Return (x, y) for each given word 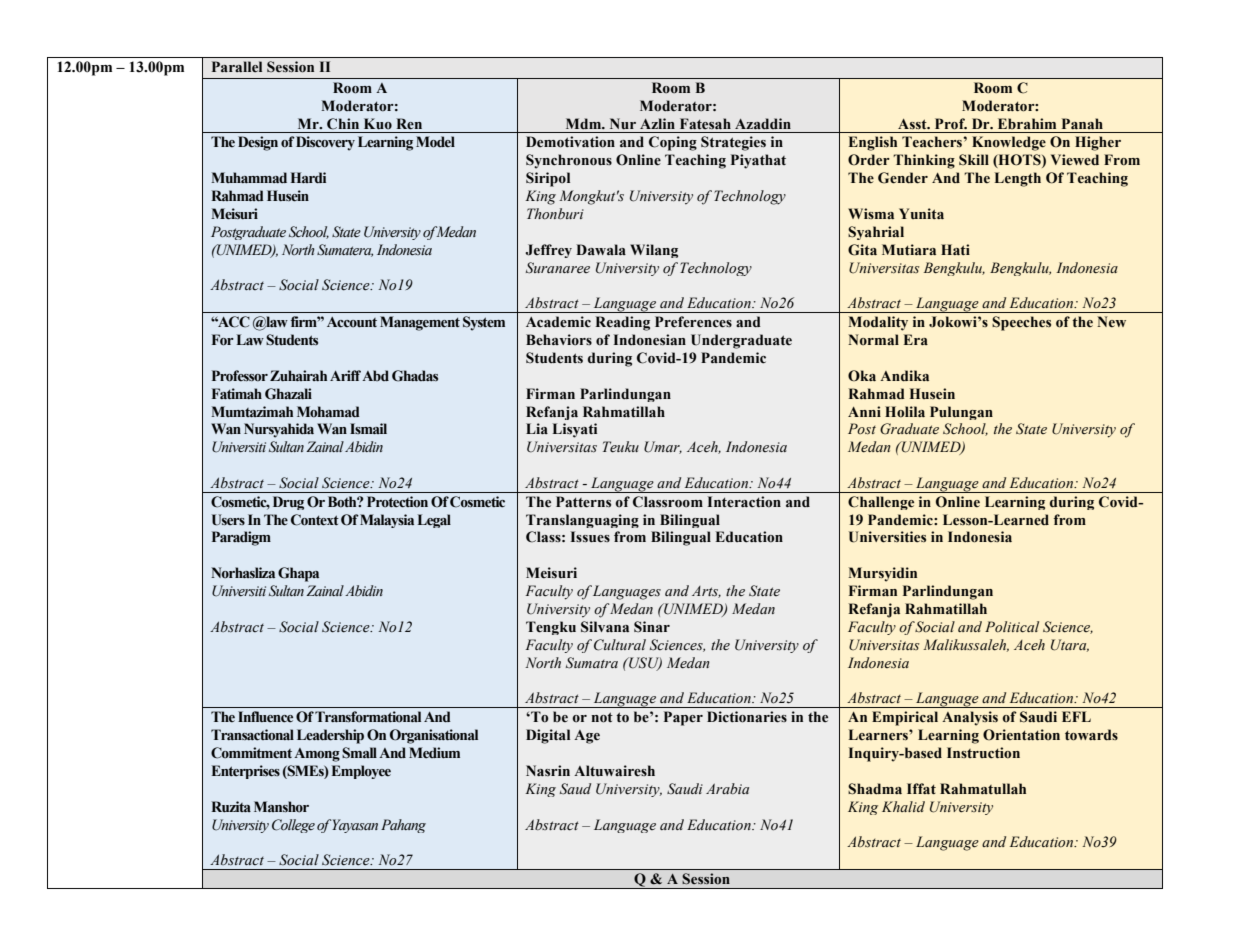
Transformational (368, 717)
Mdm (585, 123)
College (293, 826)
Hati (955, 249)
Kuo (378, 124)
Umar (663, 447)
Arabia (727, 788)
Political (1012, 627)
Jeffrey (549, 251)
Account (352, 322)
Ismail (368, 428)
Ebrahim (1027, 123)
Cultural (620, 645)
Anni (864, 411)
